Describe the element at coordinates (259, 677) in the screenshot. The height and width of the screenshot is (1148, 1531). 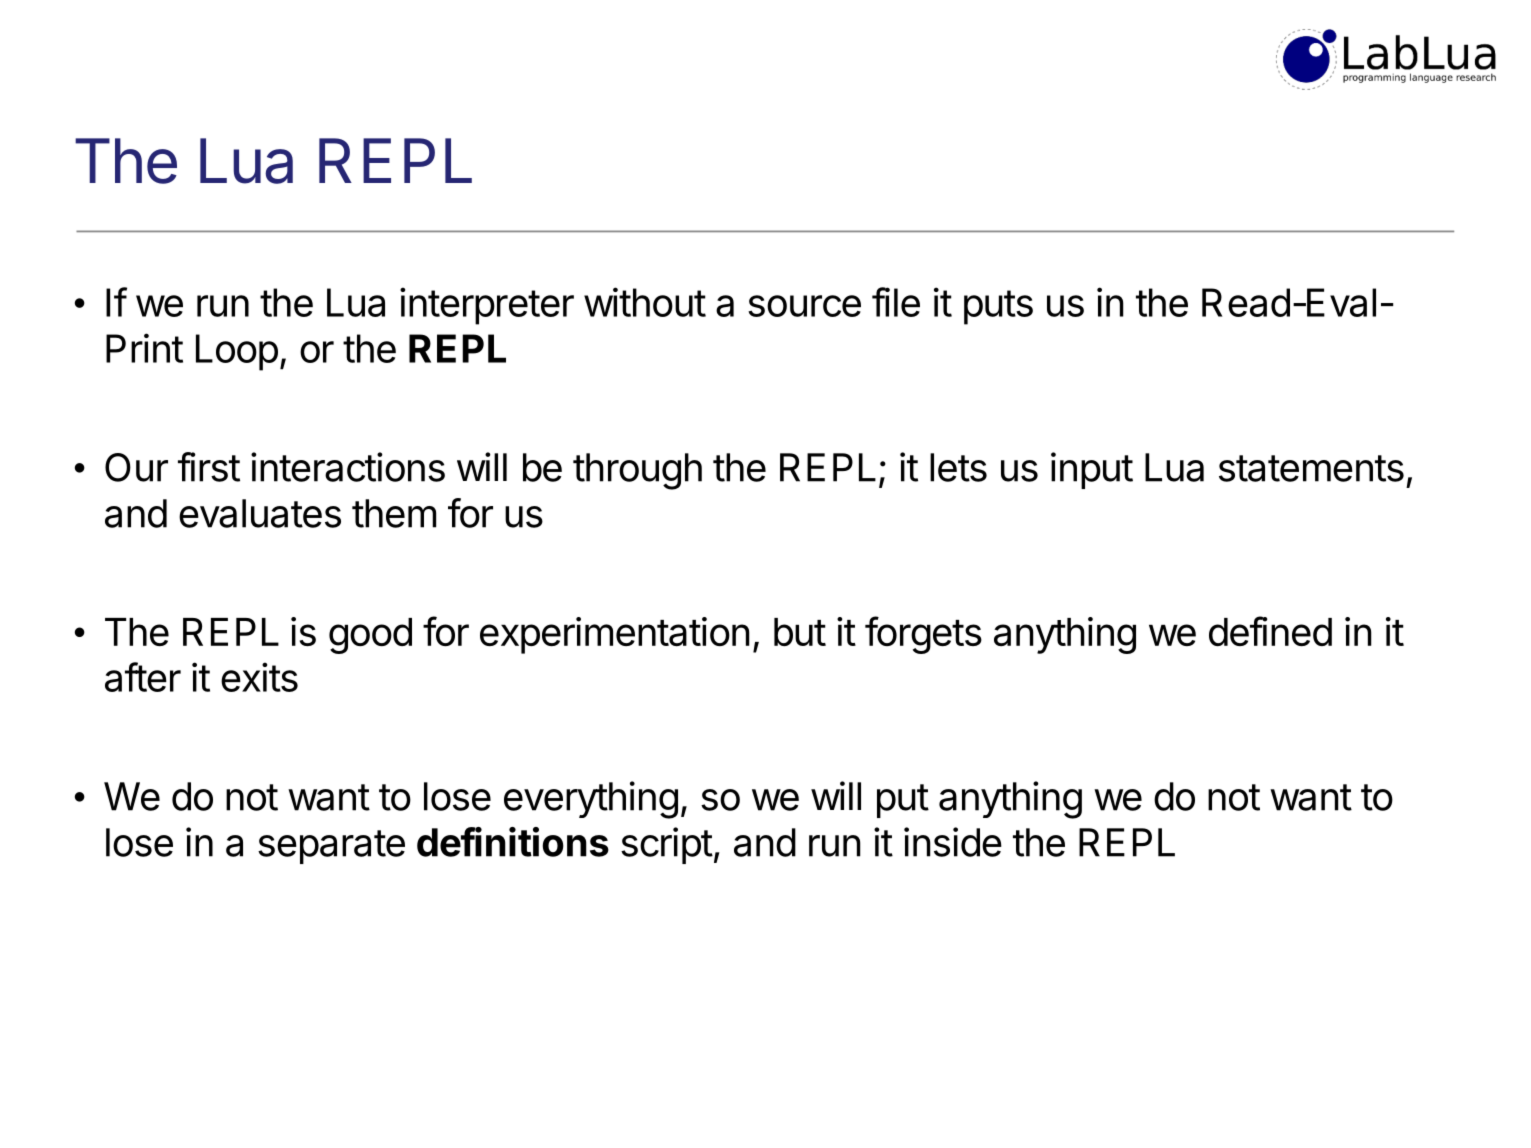
I see `exits` at that location.
